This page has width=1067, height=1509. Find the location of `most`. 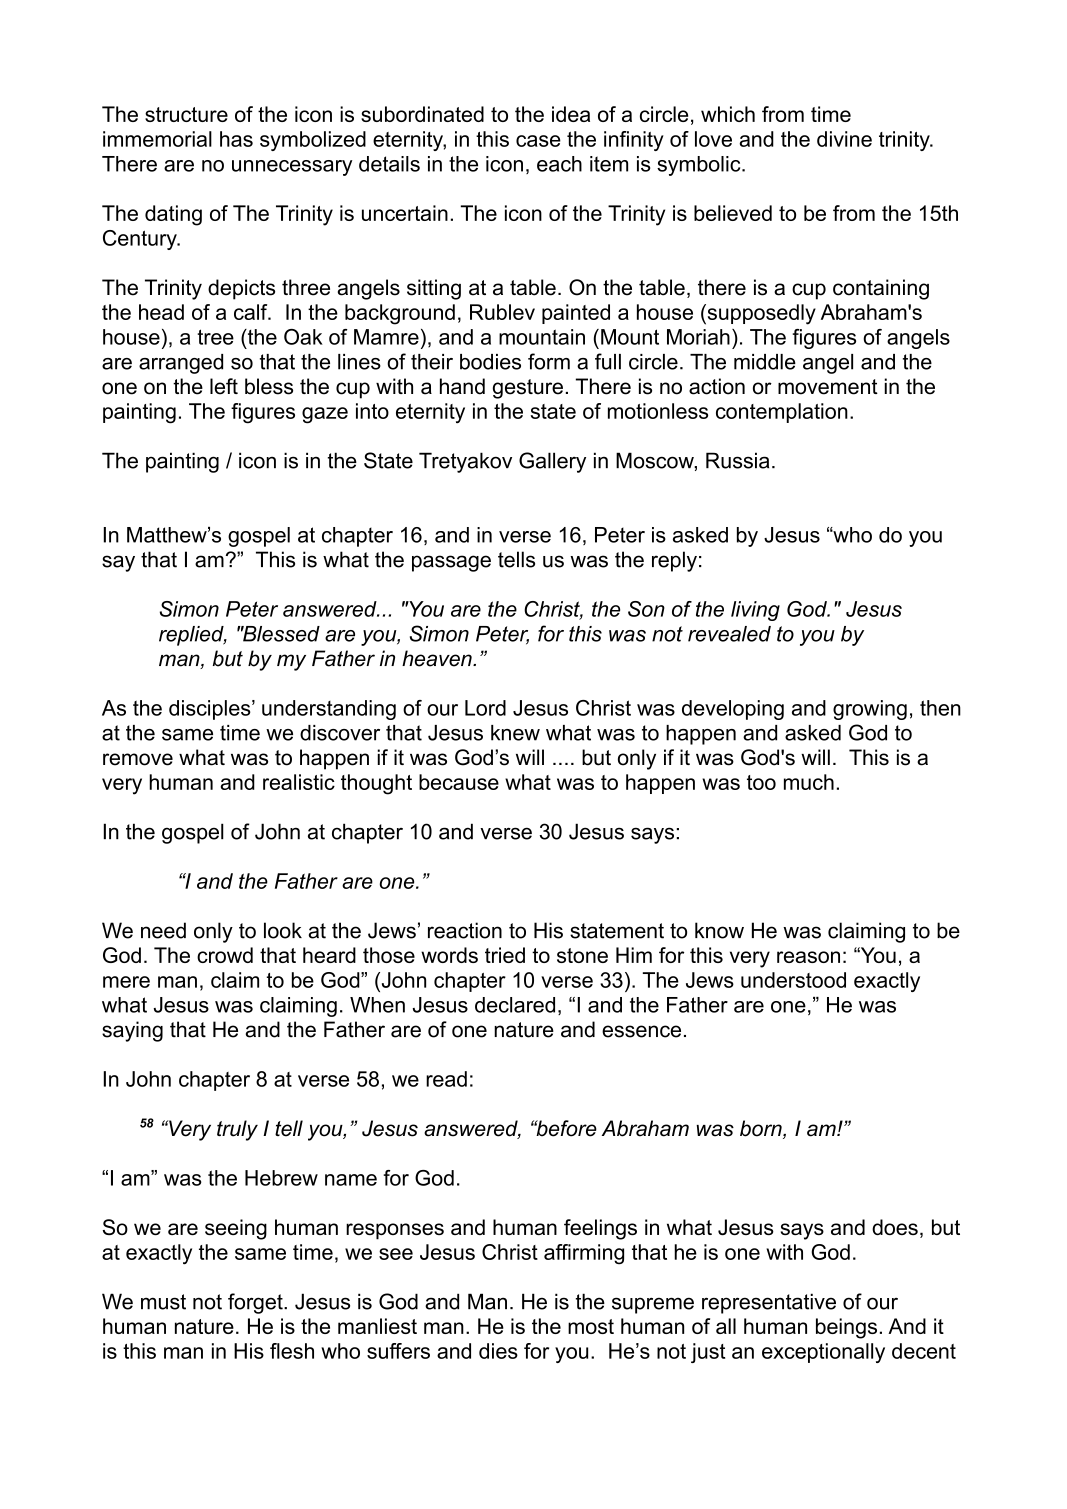

most is located at coordinates (591, 1326).
